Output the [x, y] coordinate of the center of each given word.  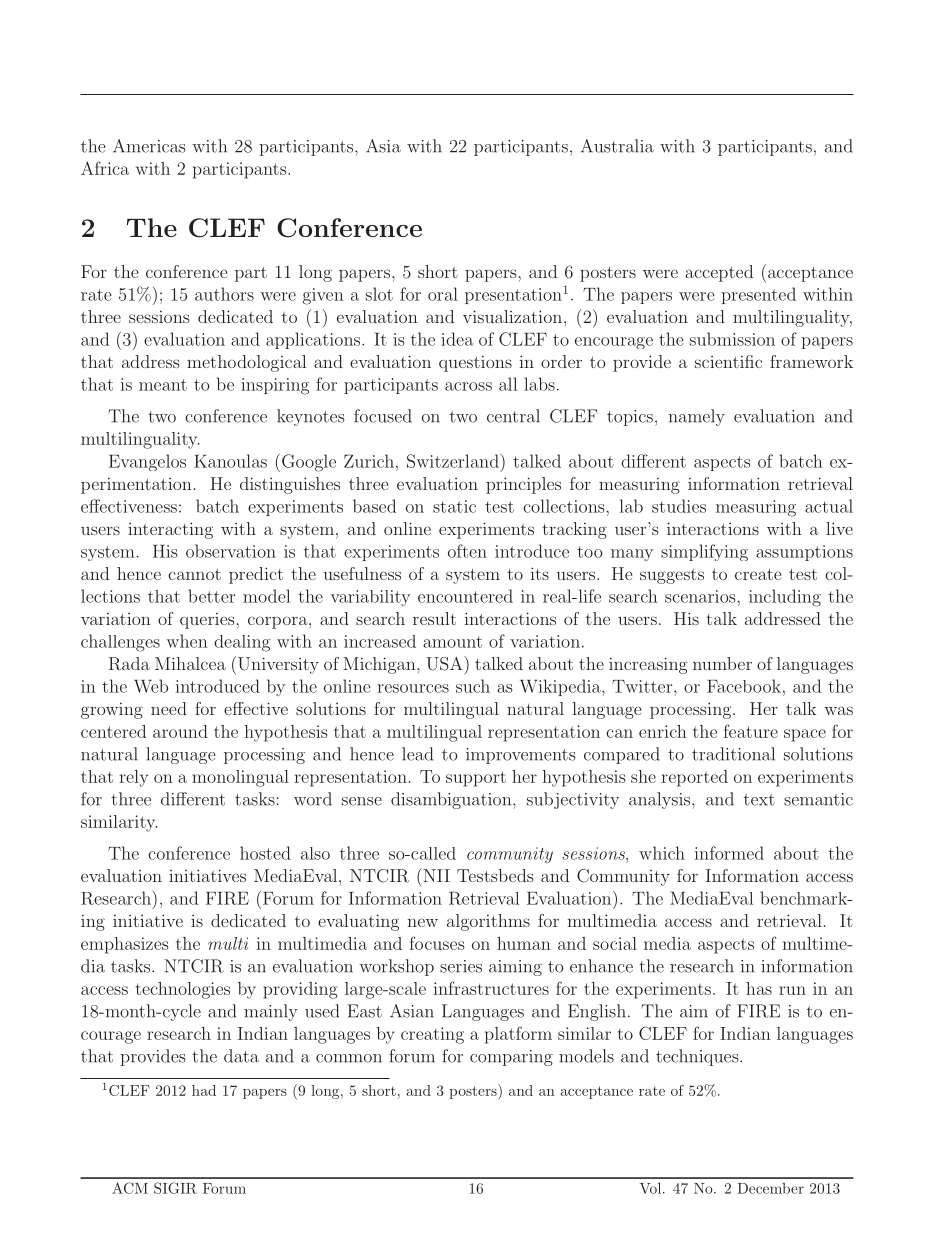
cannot [194, 574]
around [180, 731]
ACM [130, 1188]
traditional [733, 754]
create [758, 574]
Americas [149, 146]
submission [732, 339]
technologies [183, 990]
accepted [719, 273]
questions [475, 363]
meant [163, 385]
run [792, 990]
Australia [617, 146]
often [467, 551]
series [461, 966]
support [476, 779]
